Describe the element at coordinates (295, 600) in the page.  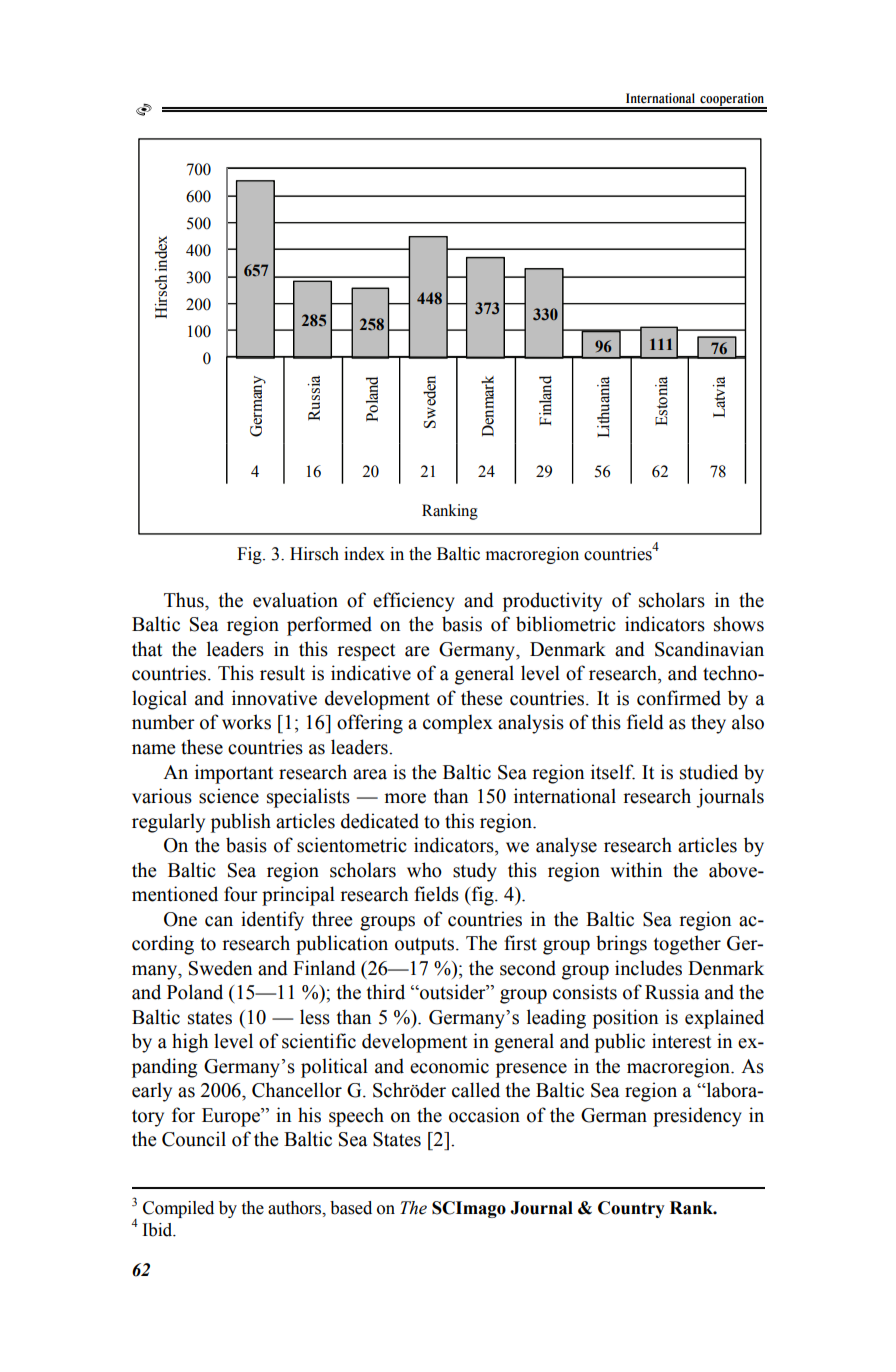
I see `evaluation` at that location.
